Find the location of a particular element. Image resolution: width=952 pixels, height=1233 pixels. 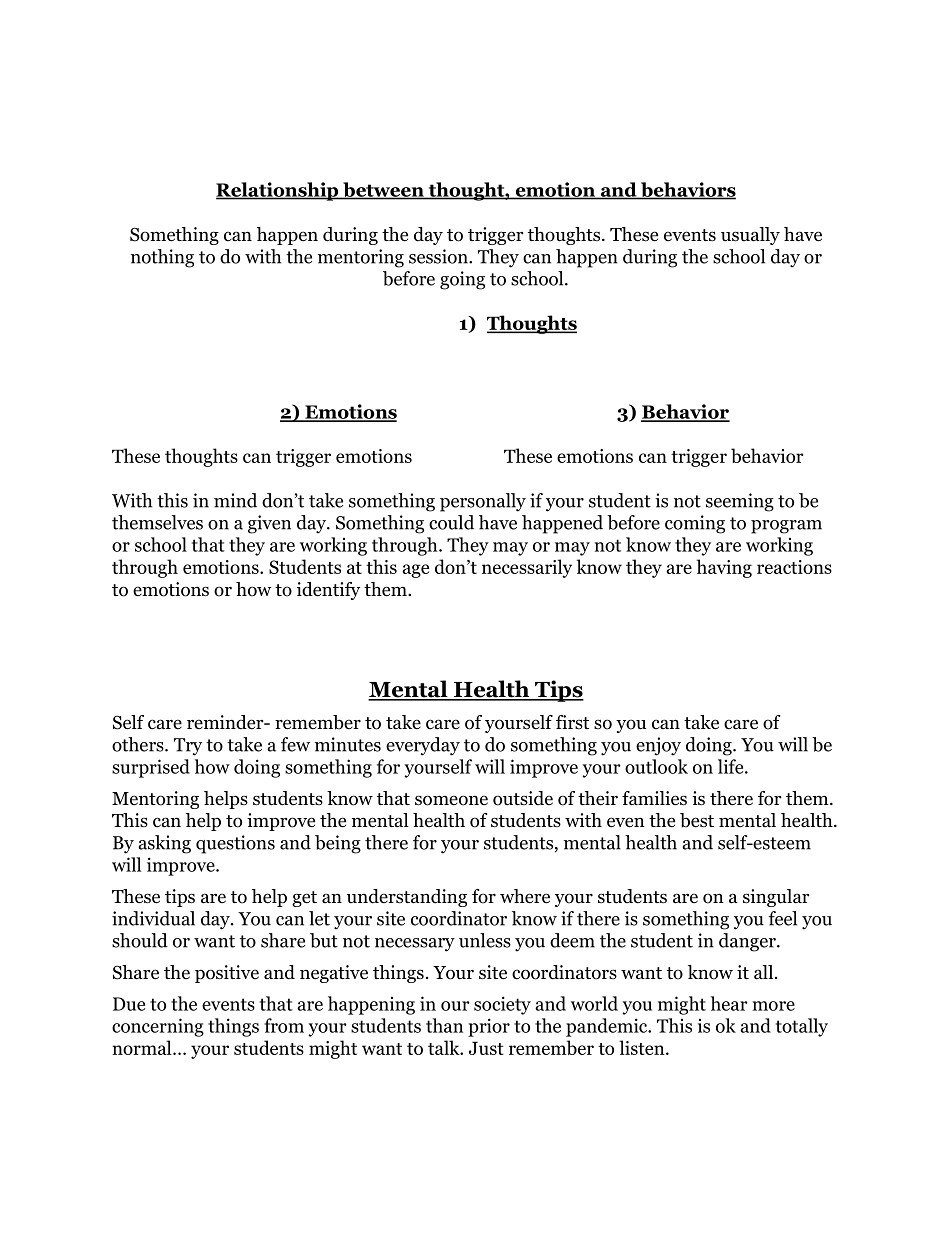

than is located at coordinates (444, 1025).
